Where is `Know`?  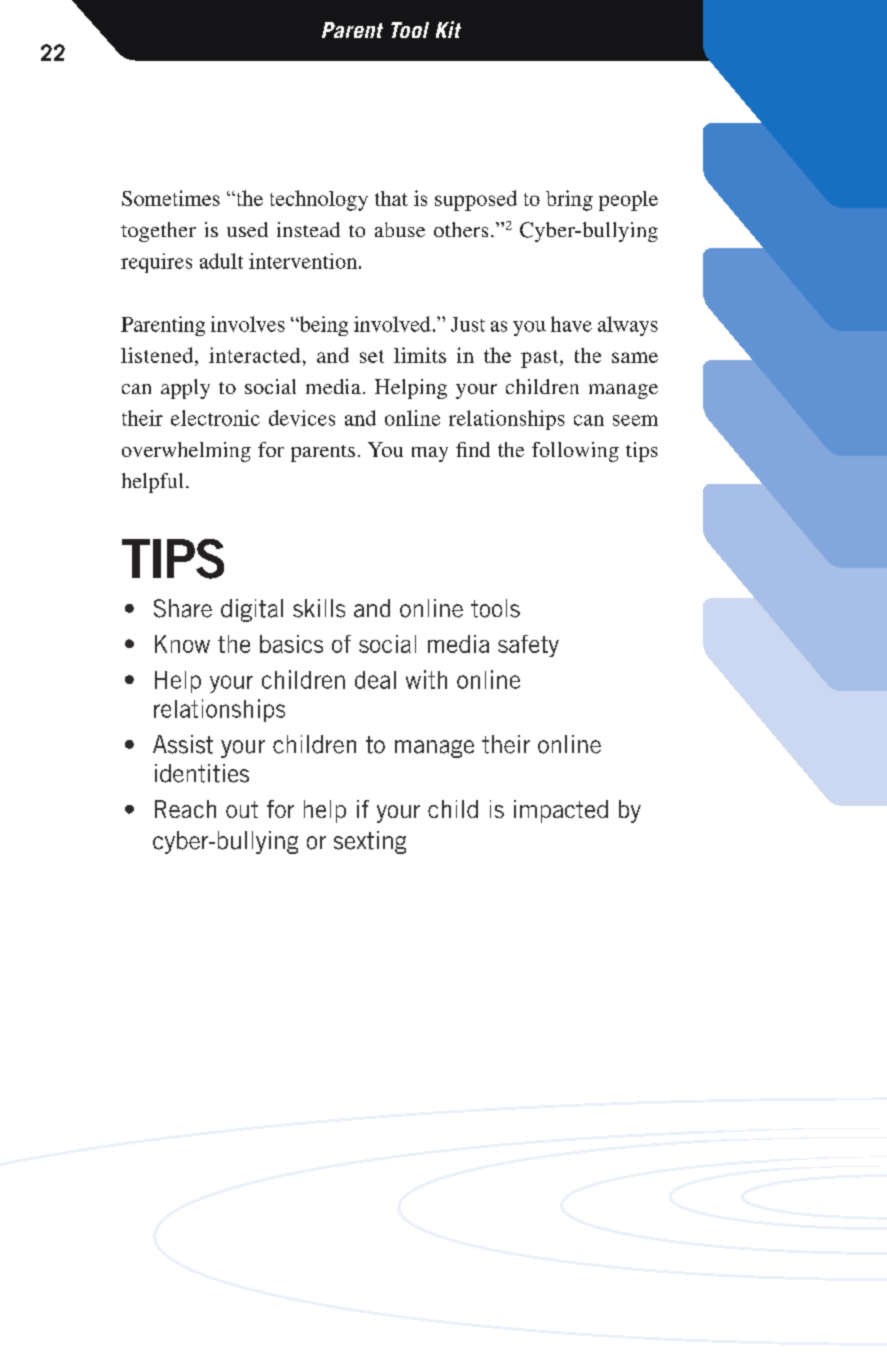 Know is located at coordinates (182, 644).
